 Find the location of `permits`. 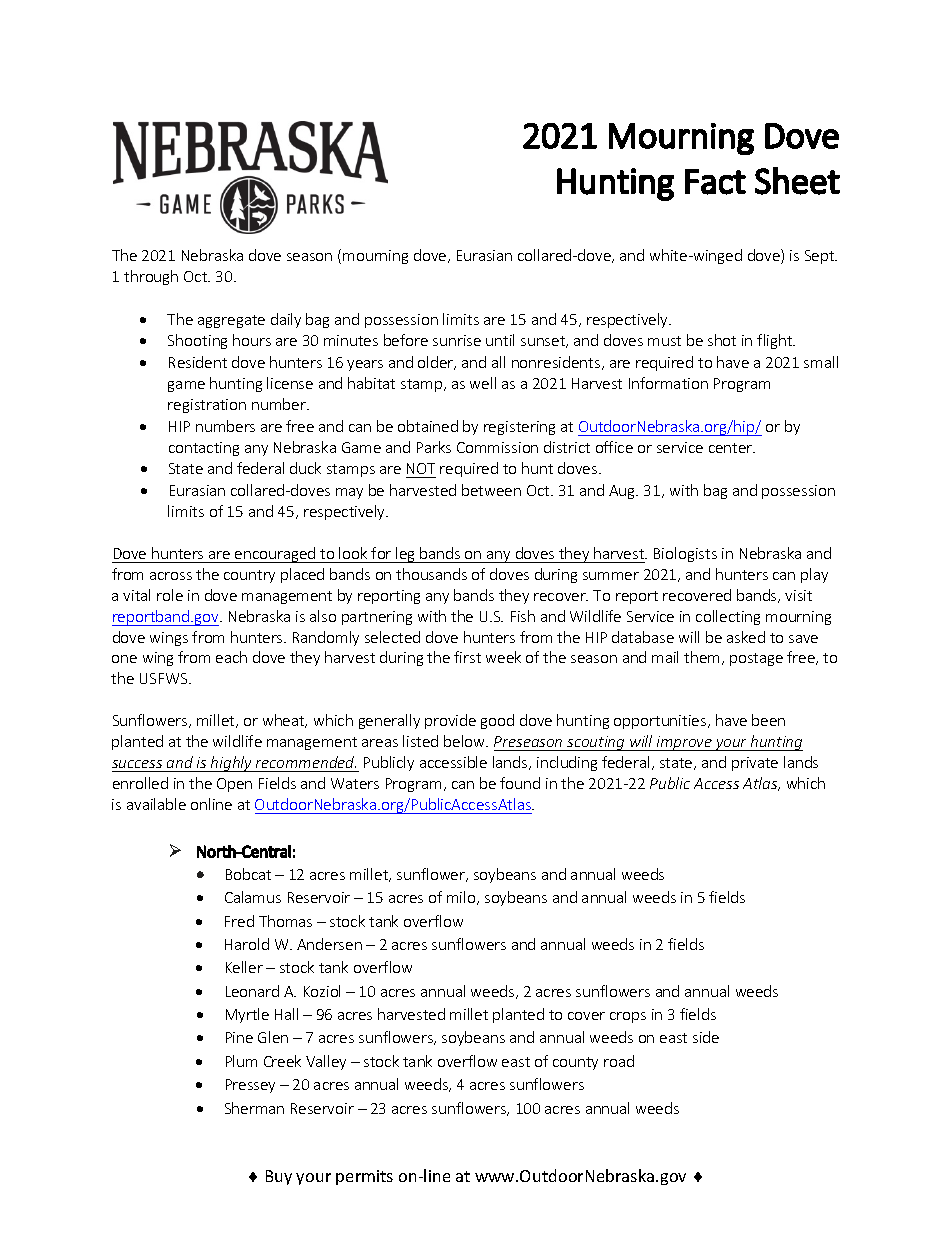

permits is located at coordinates (364, 1177).
